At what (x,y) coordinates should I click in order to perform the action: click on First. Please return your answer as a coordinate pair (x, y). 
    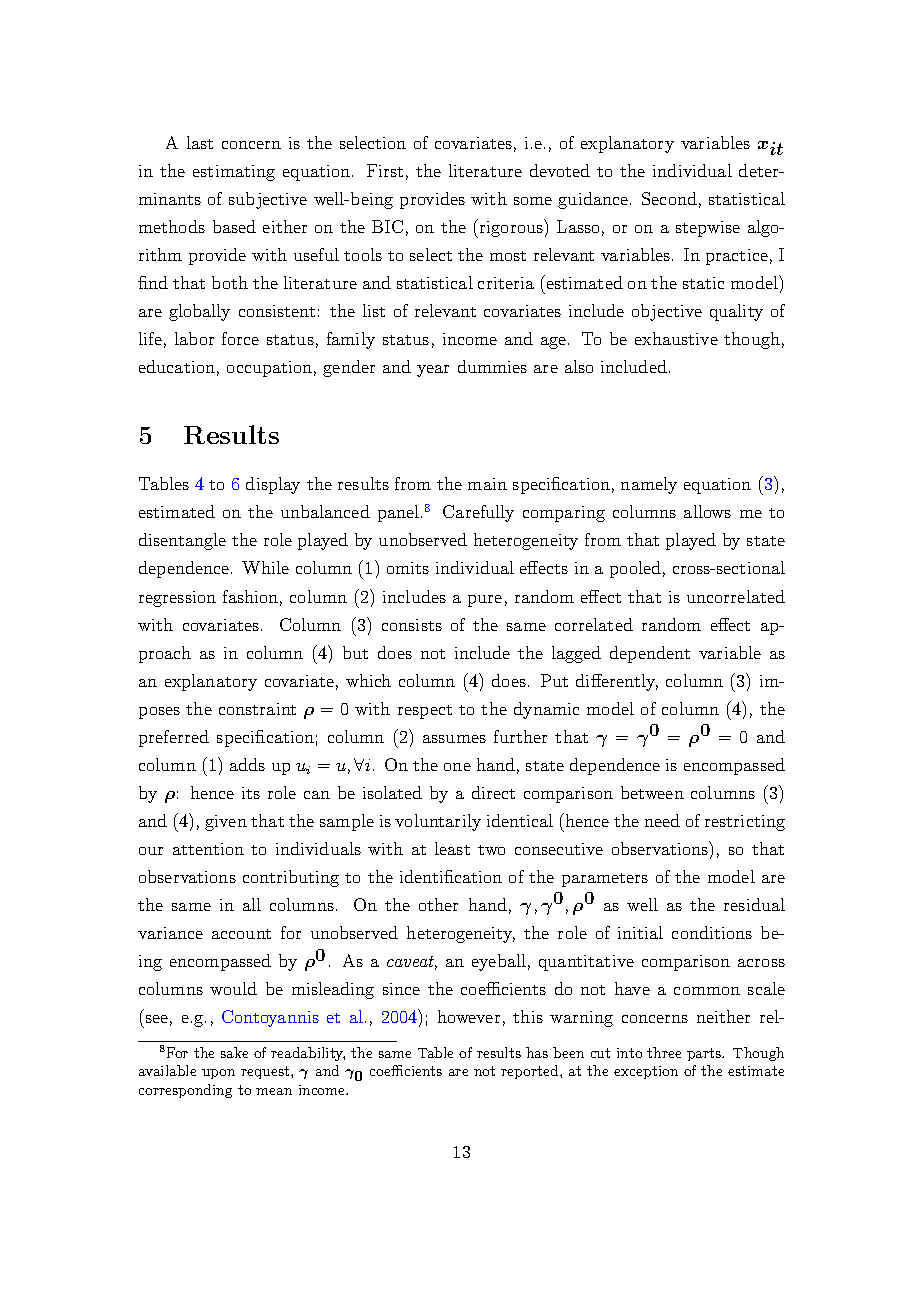
    Looking at the image, I should click on (385, 170).
